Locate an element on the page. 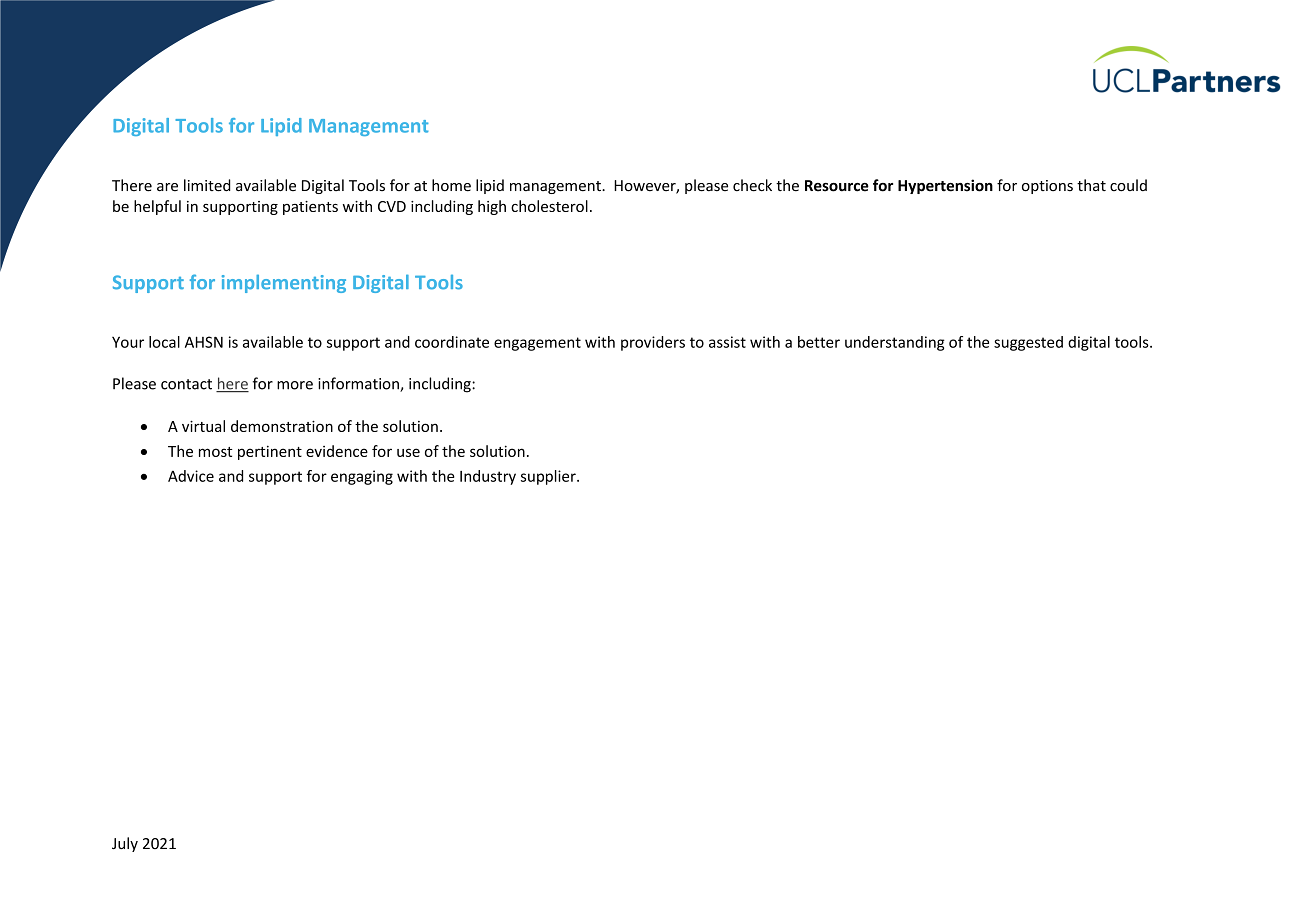 The image size is (1309, 924). patients is located at coordinates (310, 208).
